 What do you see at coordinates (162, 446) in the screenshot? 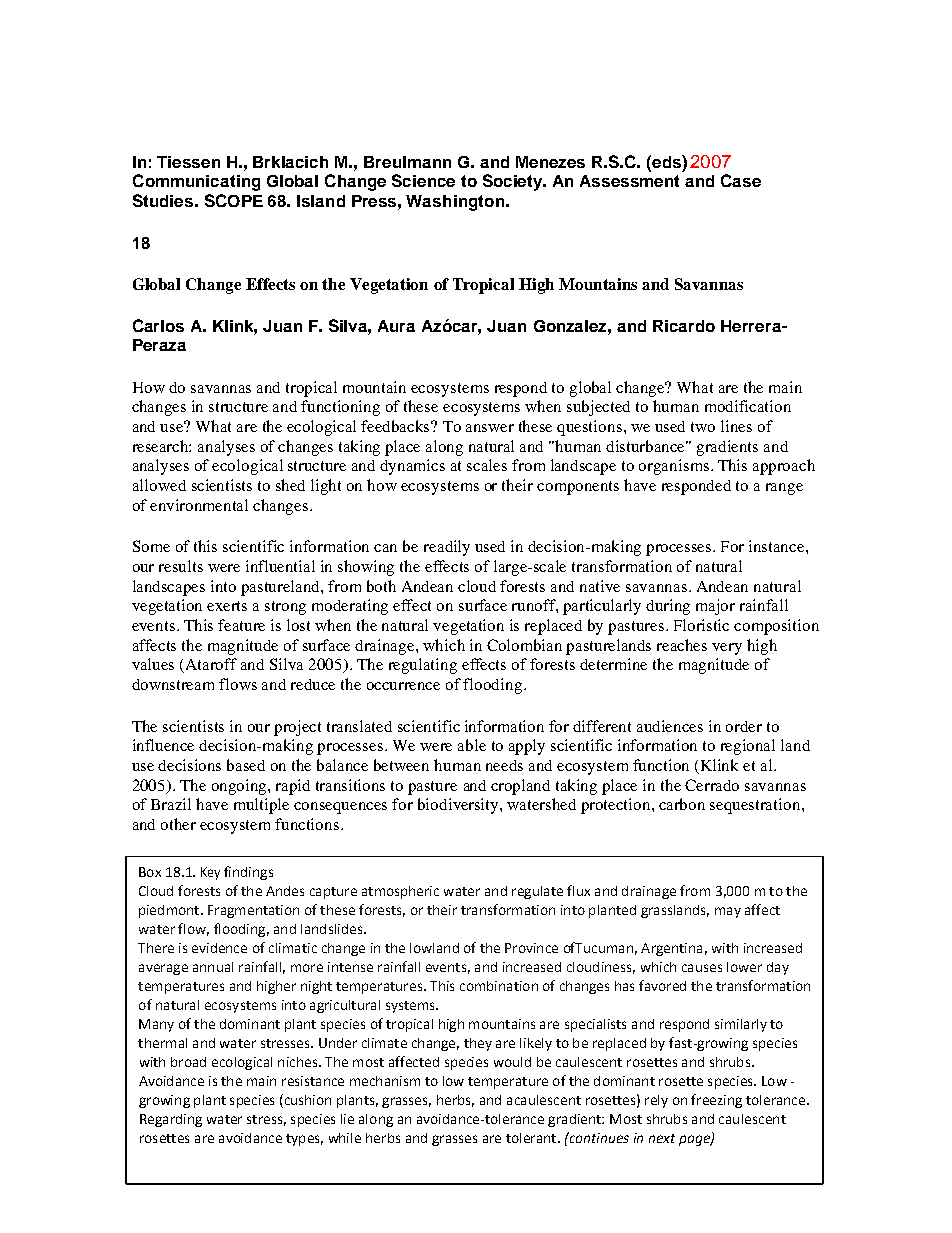
I see `research` at bounding box center [162, 446].
